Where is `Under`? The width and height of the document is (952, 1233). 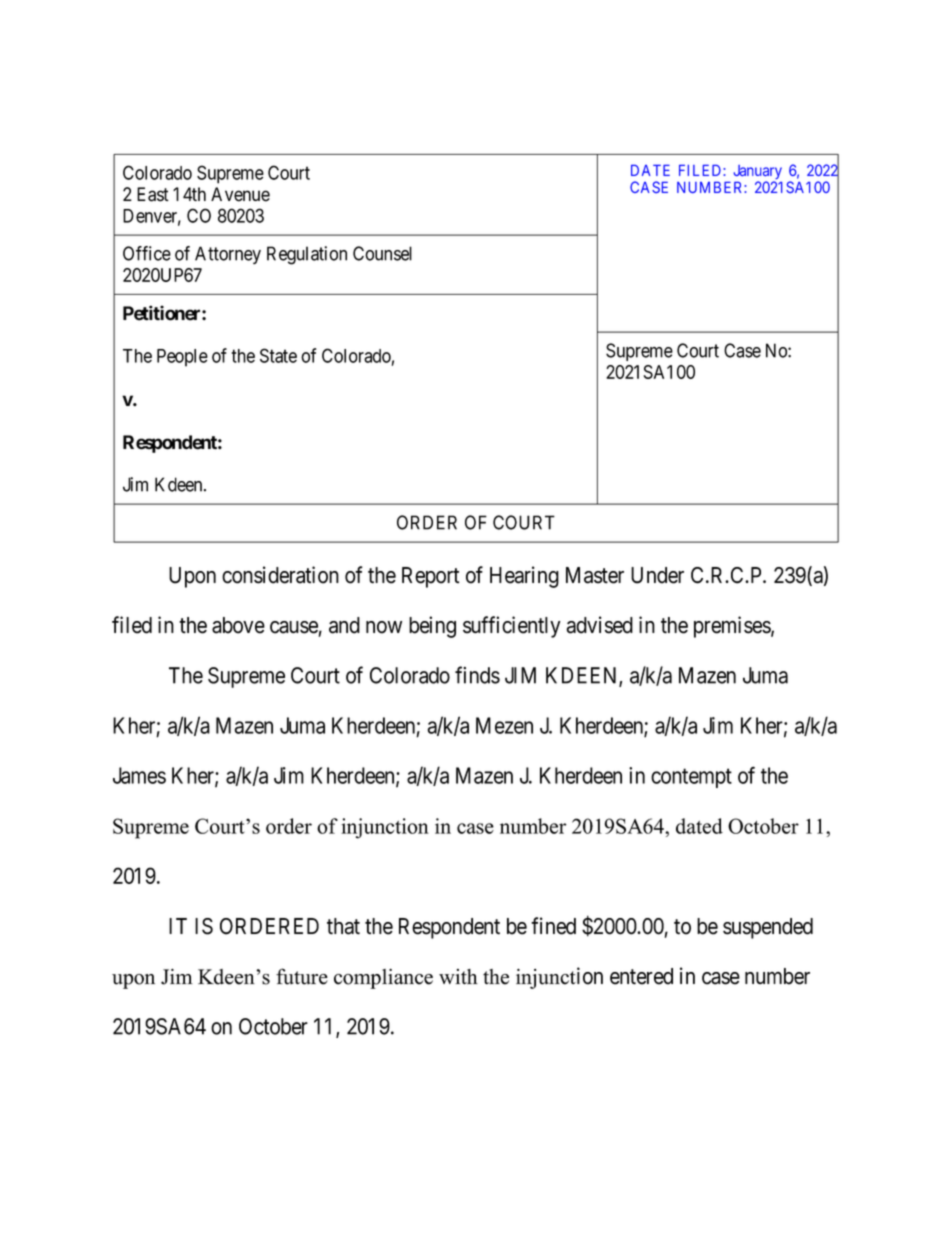
Under is located at coordinates (657, 575).
